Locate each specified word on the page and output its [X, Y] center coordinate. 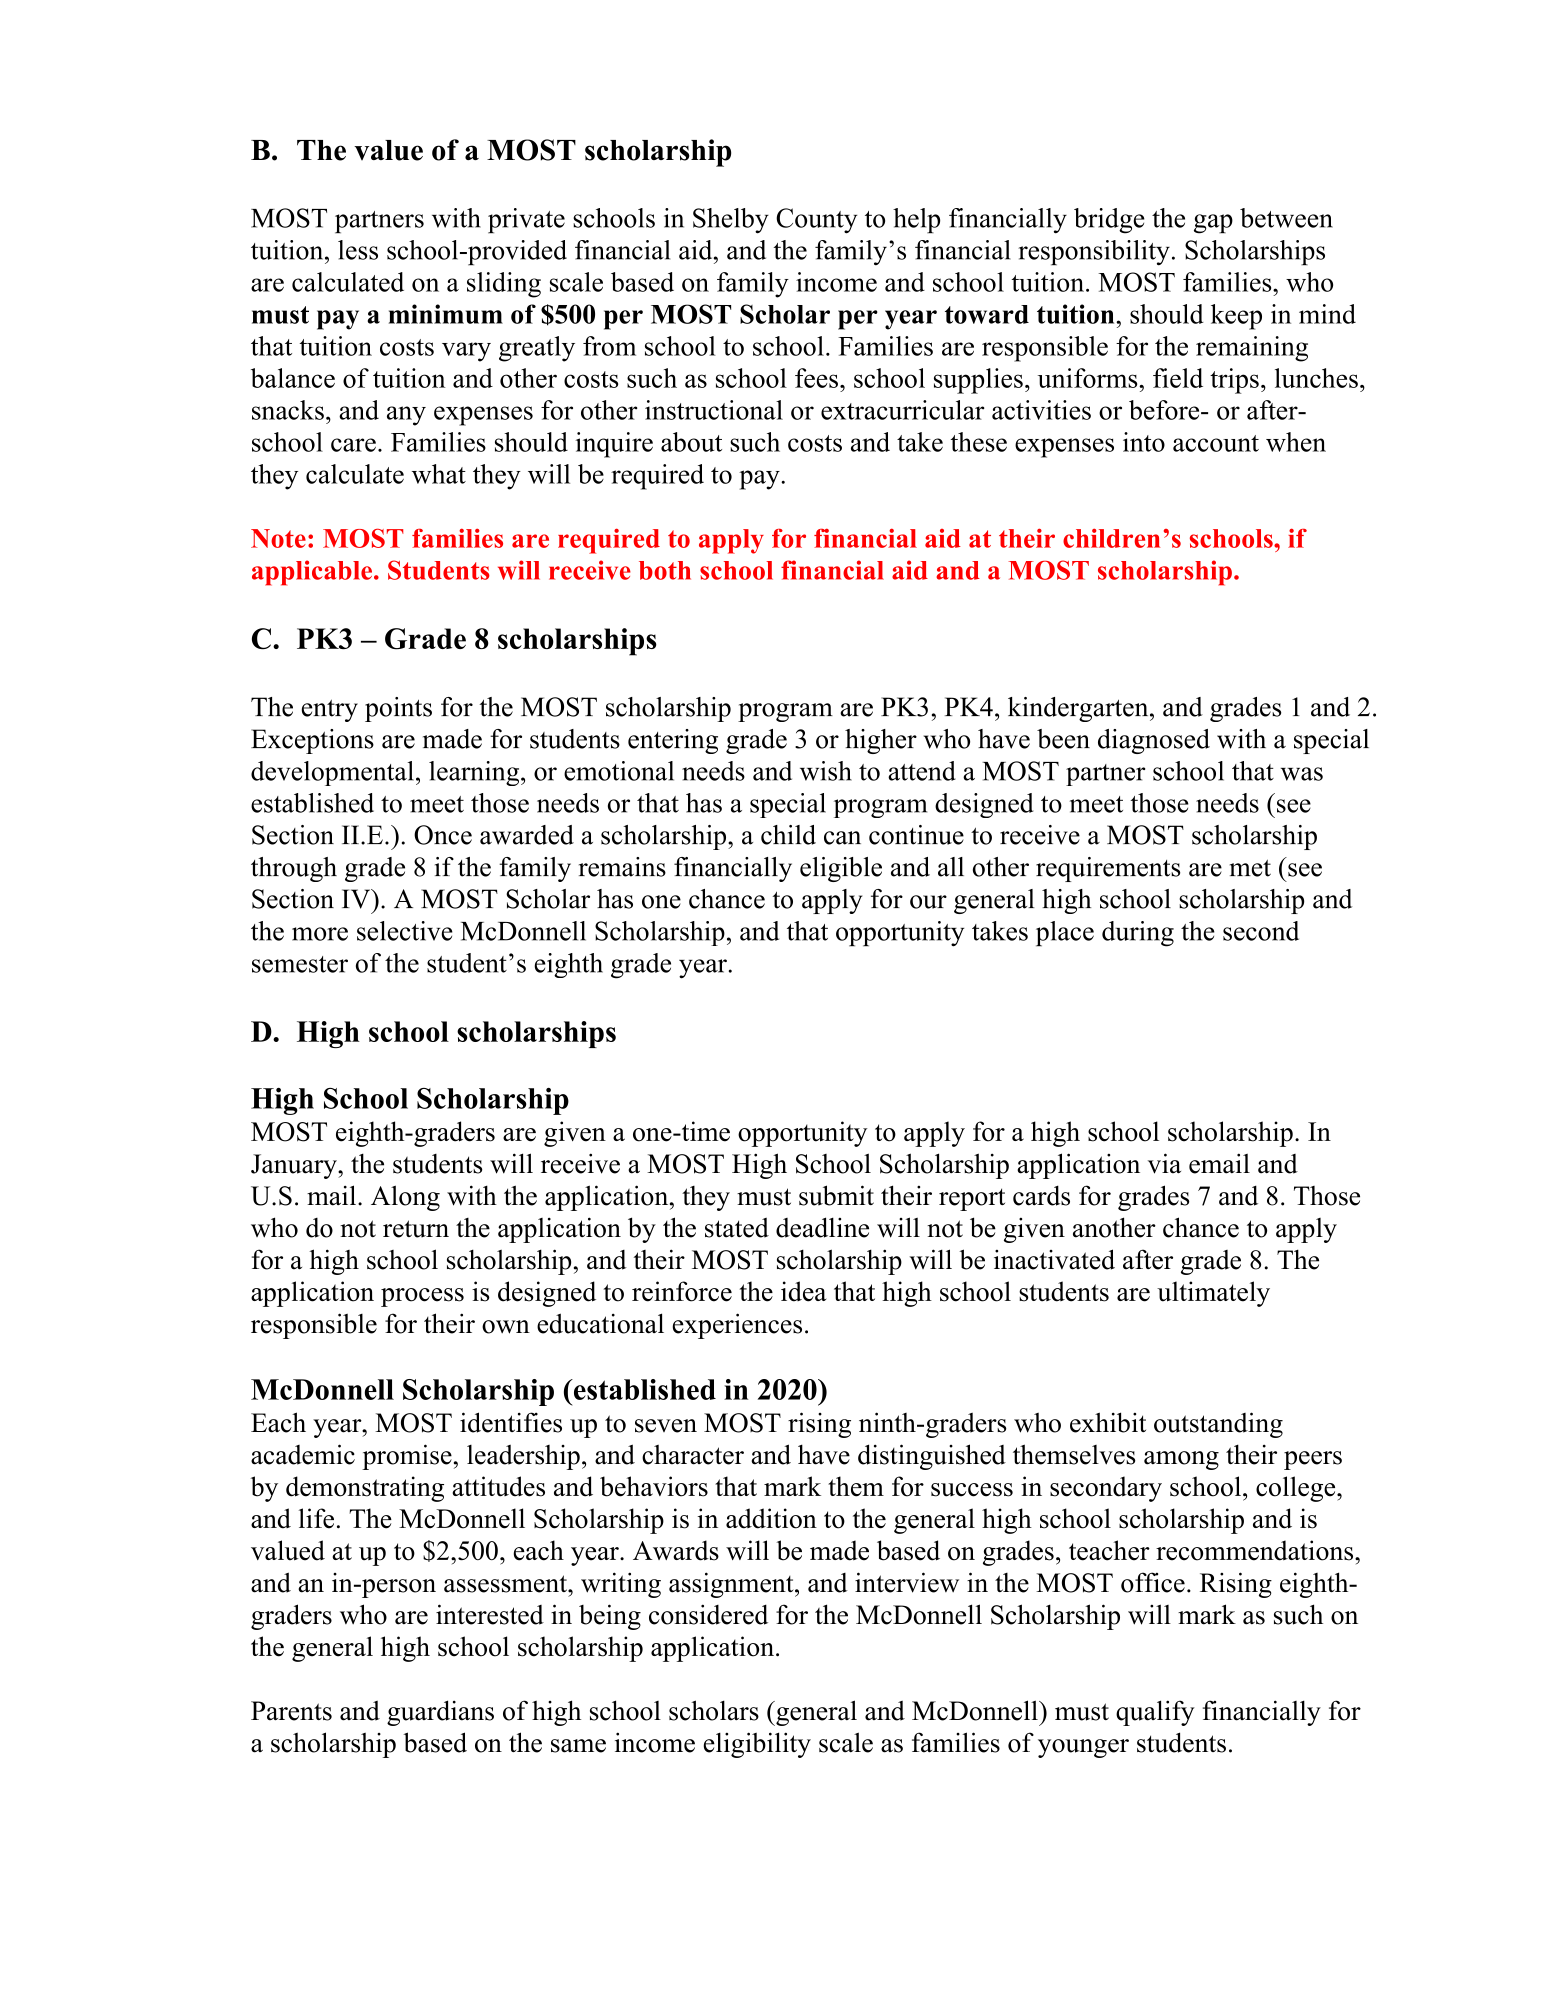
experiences [737, 1326]
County [816, 221]
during [1138, 934]
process [422, 1297]
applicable [313, 573]
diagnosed [1154, 741]
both [665, 570]
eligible [841, 869]
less [358, 250]
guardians [440, 1713]
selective [405, 931]
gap [1213, 224]
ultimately [1213, 1294]
